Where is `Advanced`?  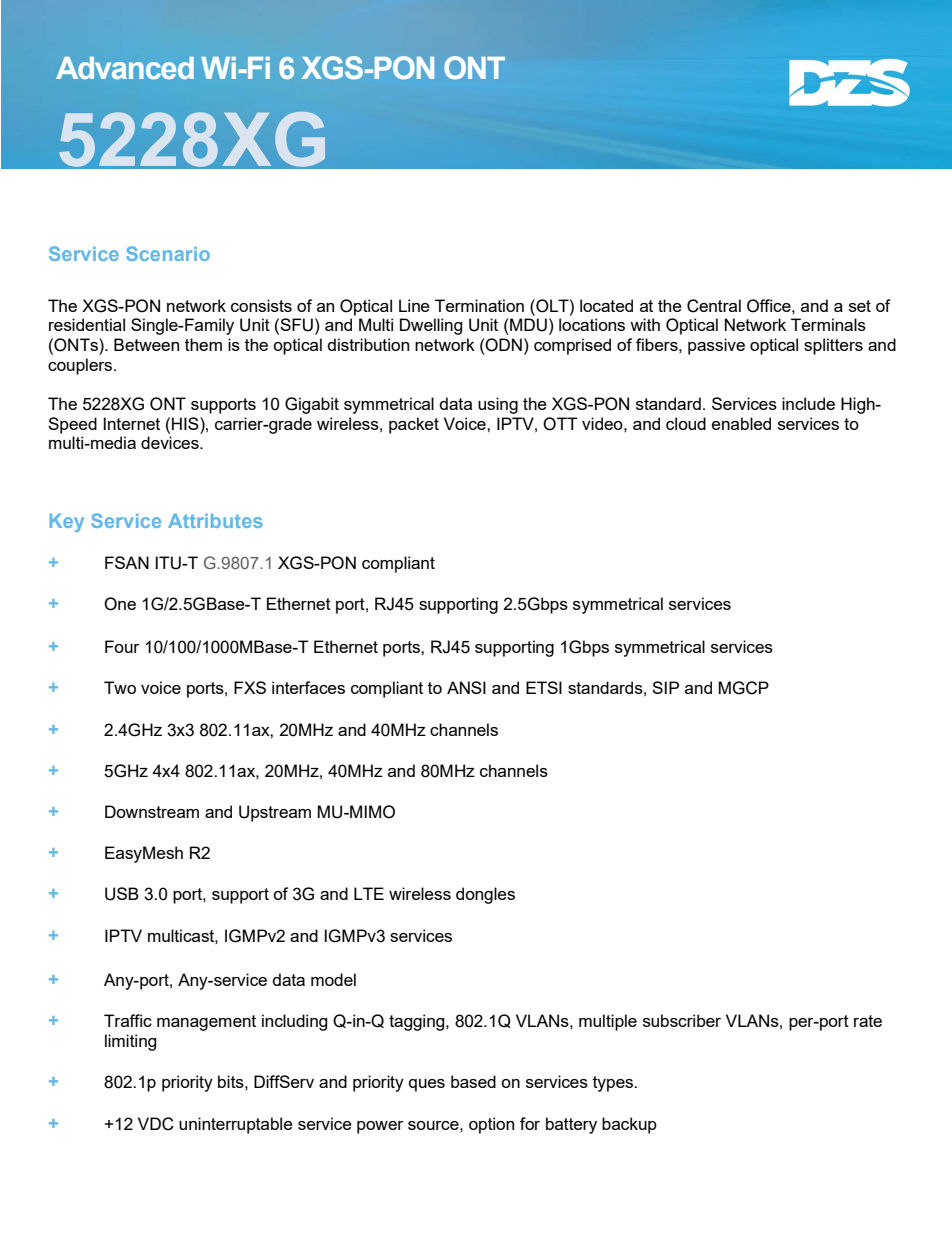 Advanced is located at coordinates (125, 68).
